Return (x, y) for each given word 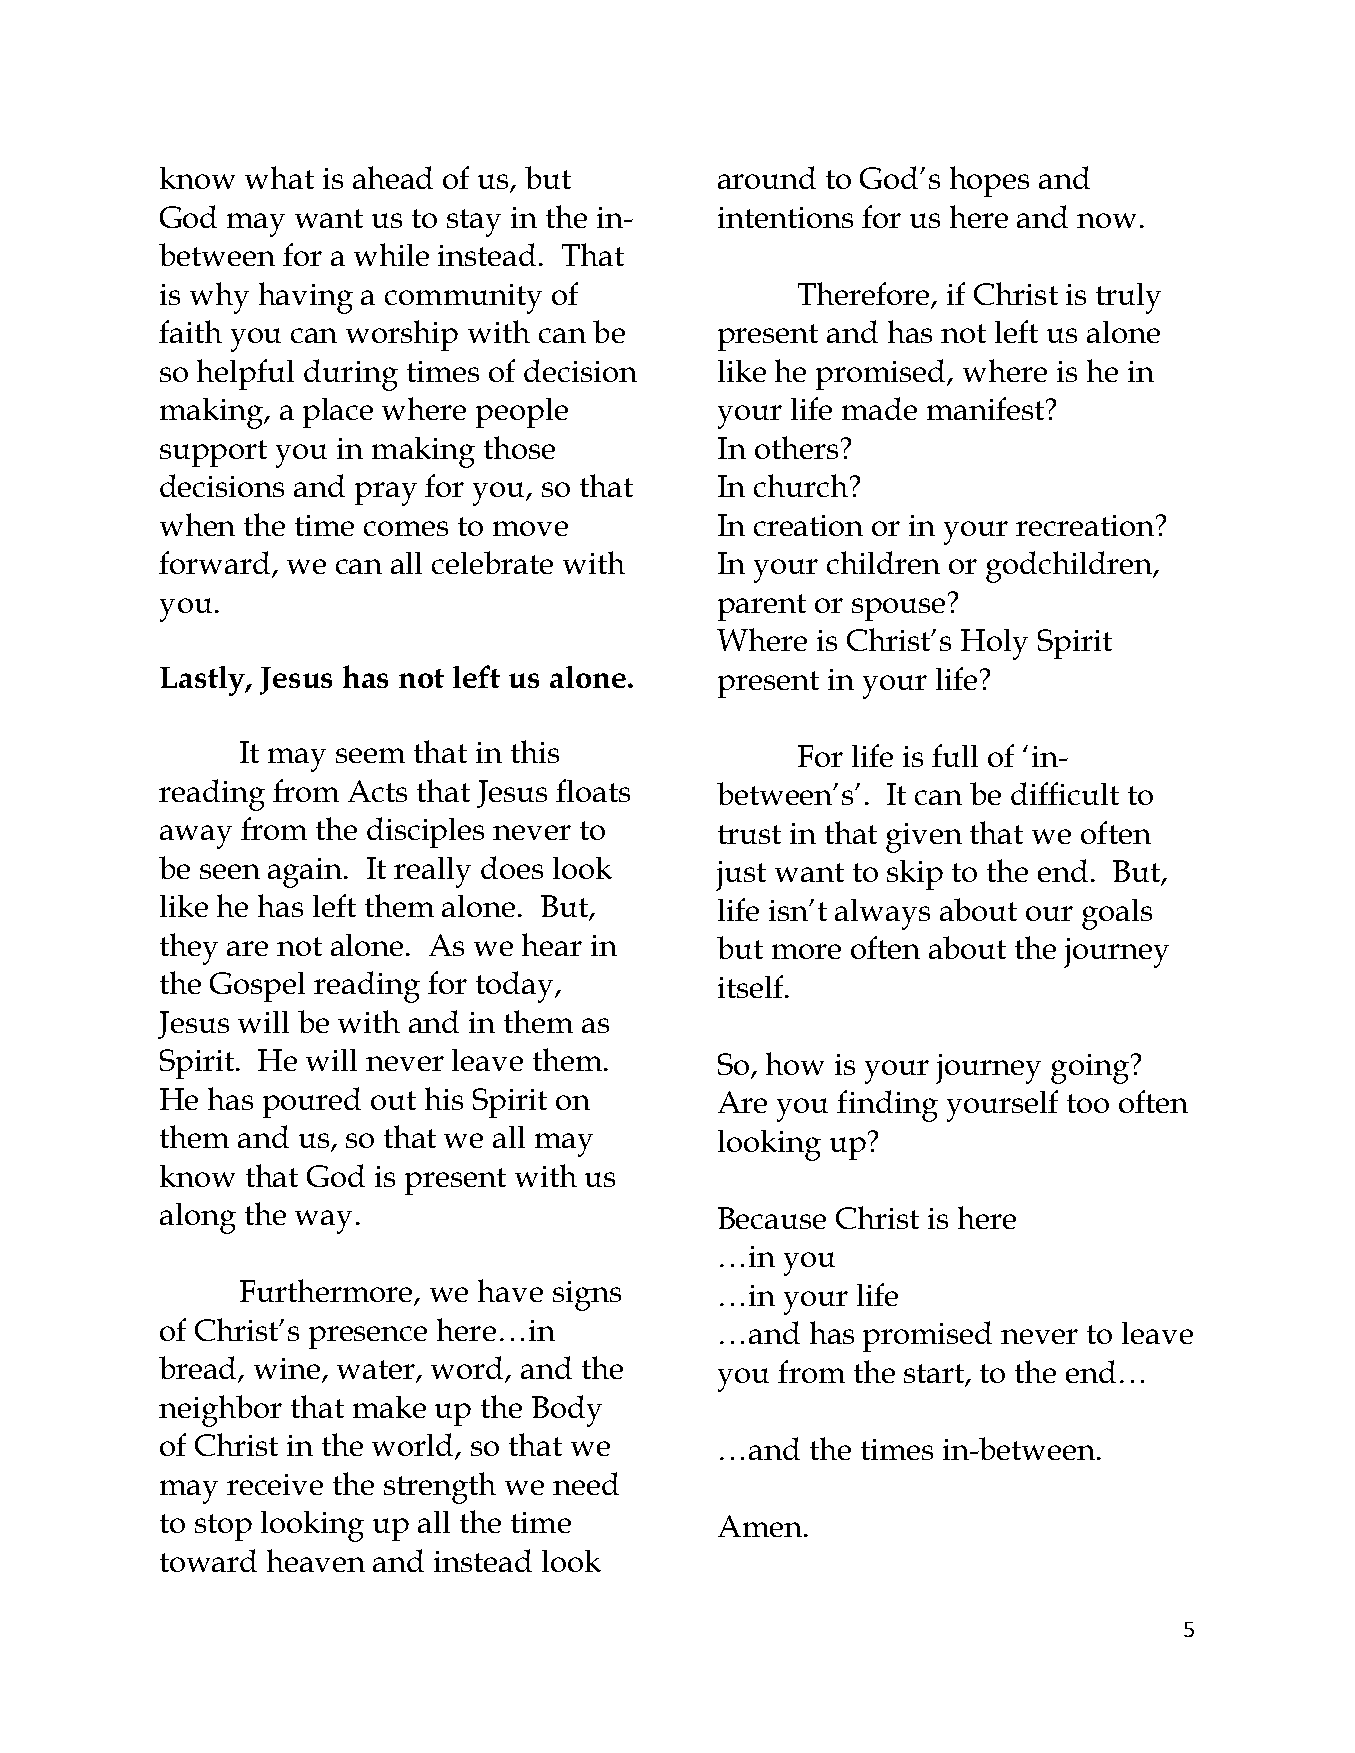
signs (587, 1296)
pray (386, 494)
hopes (989, 181)
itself (752, 986)
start (935, 1374)
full (955, 755)
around (767, 177)
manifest (987, 408)
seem (370, 755)
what (279, 177)
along (198, 1218)
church (802, 485)
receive (275, 1484)
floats (593, 790)
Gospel (257, 987)
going (1090, 1069)
